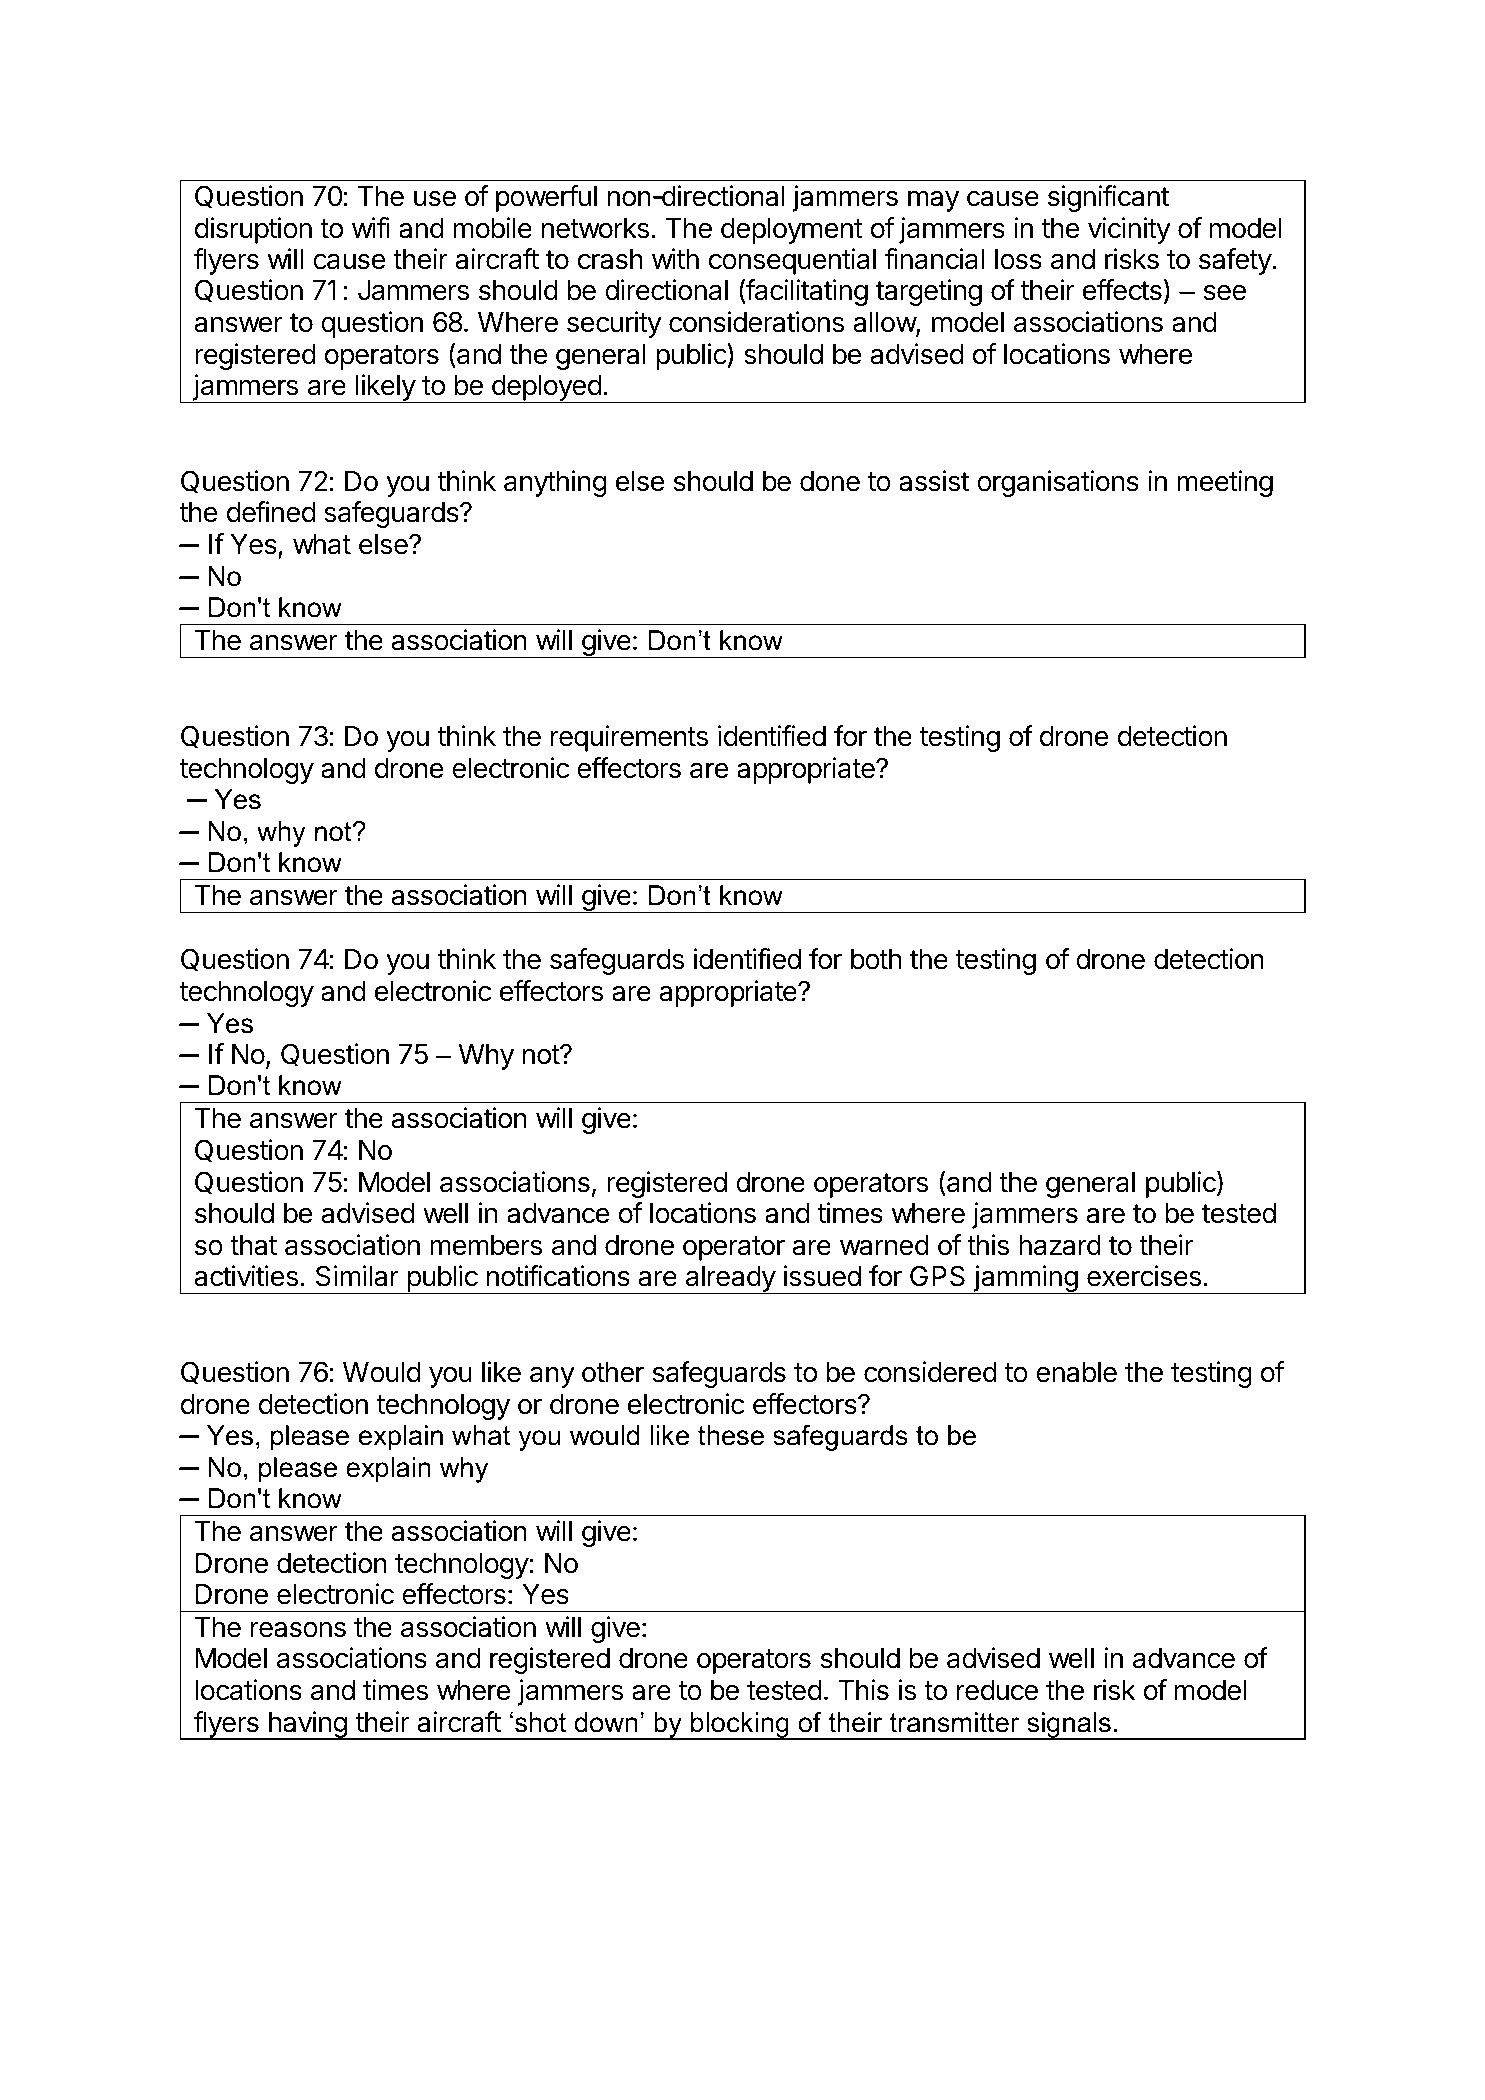  What do you see at coordinates (1058, 483) in the document?
I see `organisations` at bounding box center [1058, 483].
